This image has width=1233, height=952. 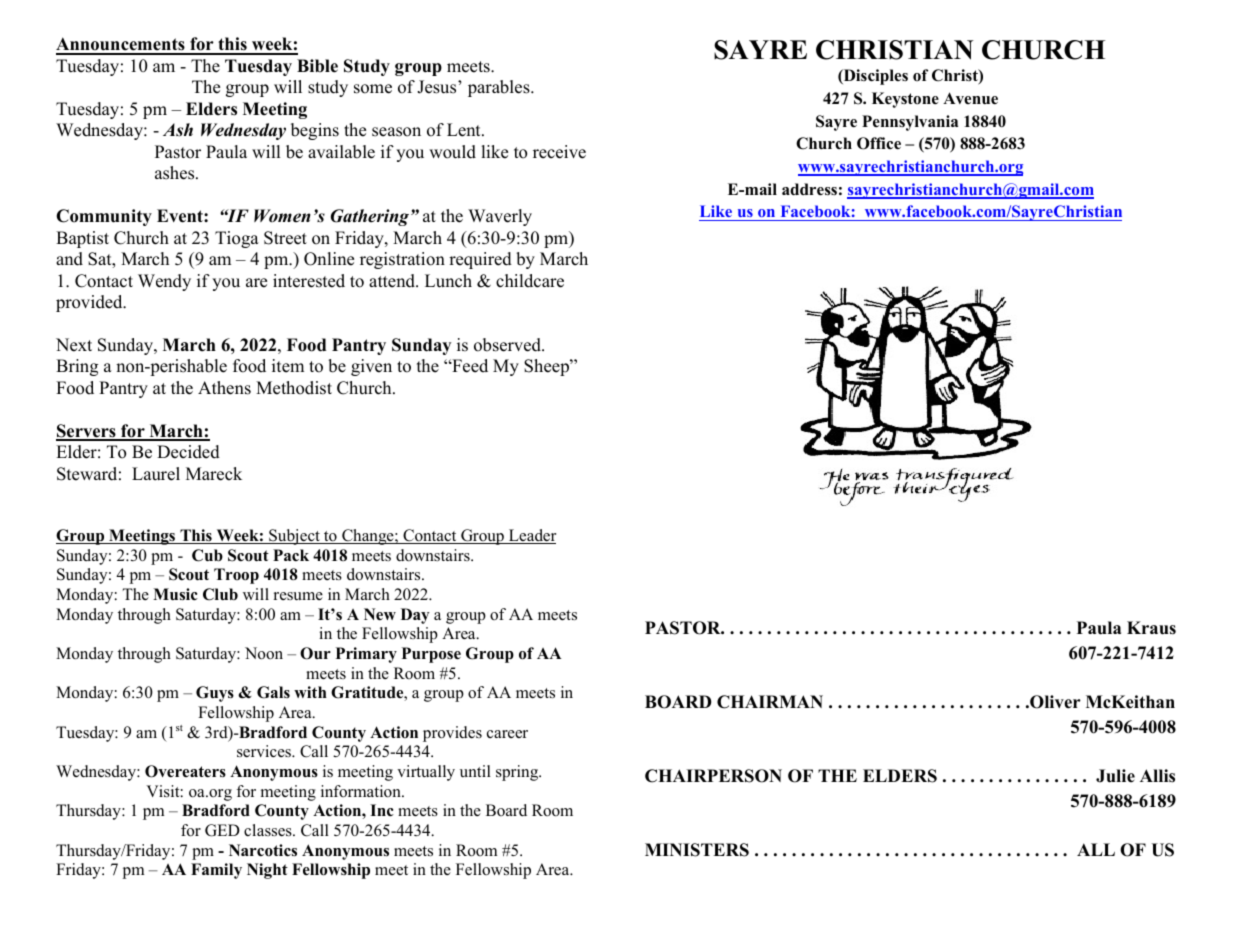 What do you see at coordinates (970, 98) in the image?
I see `Avenue` at bounding box center [970, 98].
